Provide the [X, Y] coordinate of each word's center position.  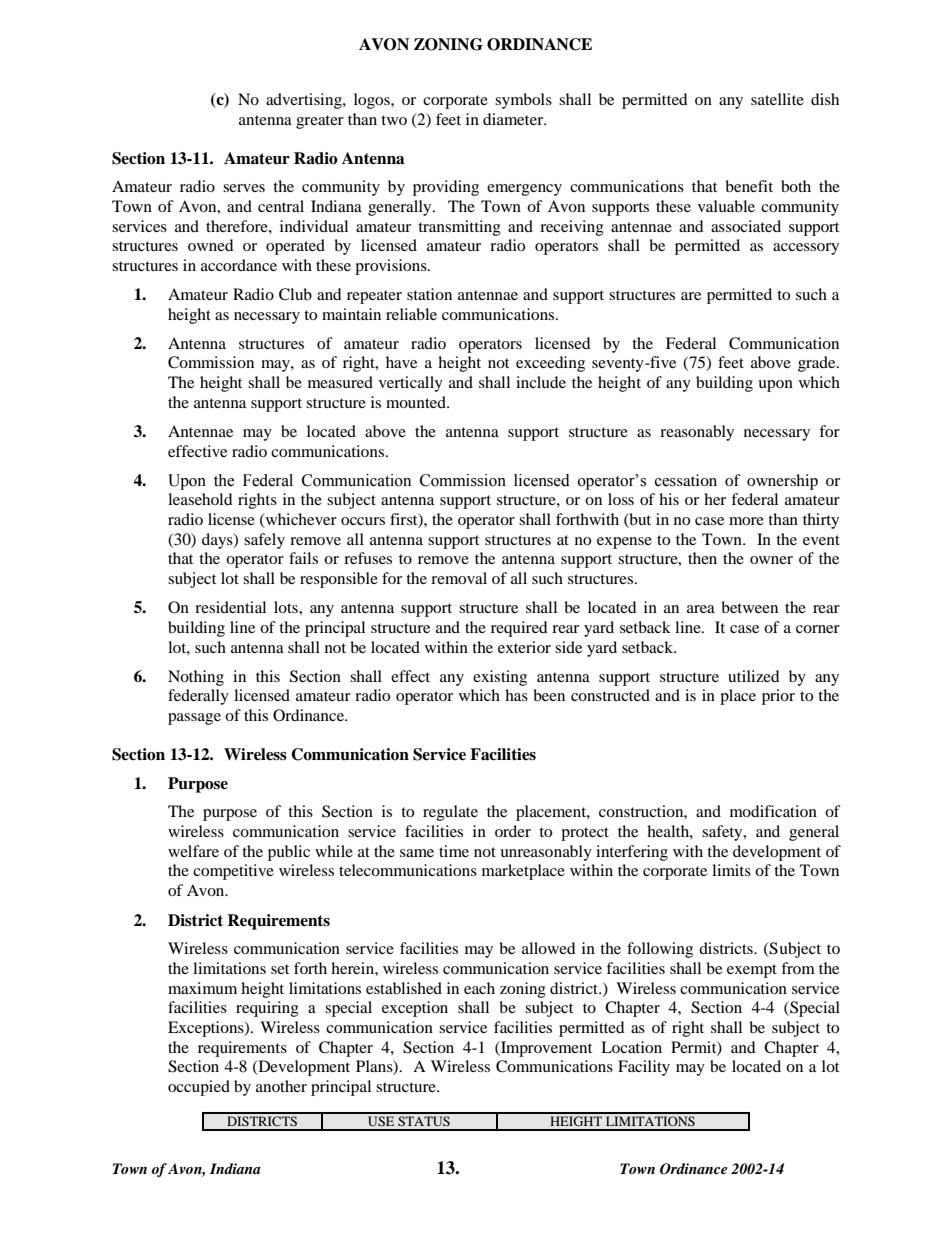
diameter [514, 119]
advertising [305, 101]
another [281, 1086]
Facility [644, 1068]
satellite [777, 99]
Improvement [545, 1049]
